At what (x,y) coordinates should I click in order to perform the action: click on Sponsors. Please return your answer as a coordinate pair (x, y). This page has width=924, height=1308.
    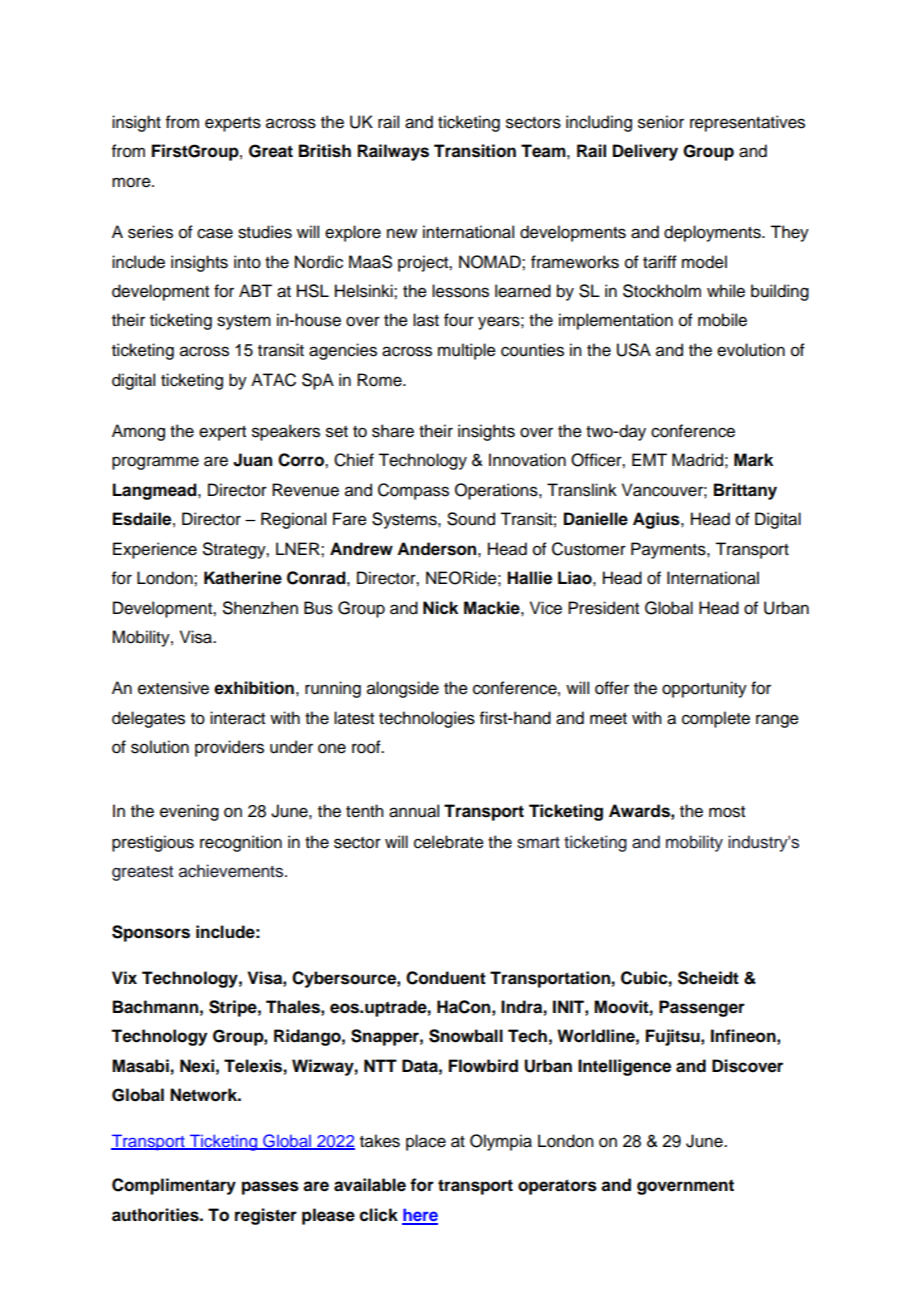
    Looking at the image, I should click on (151, 933).
